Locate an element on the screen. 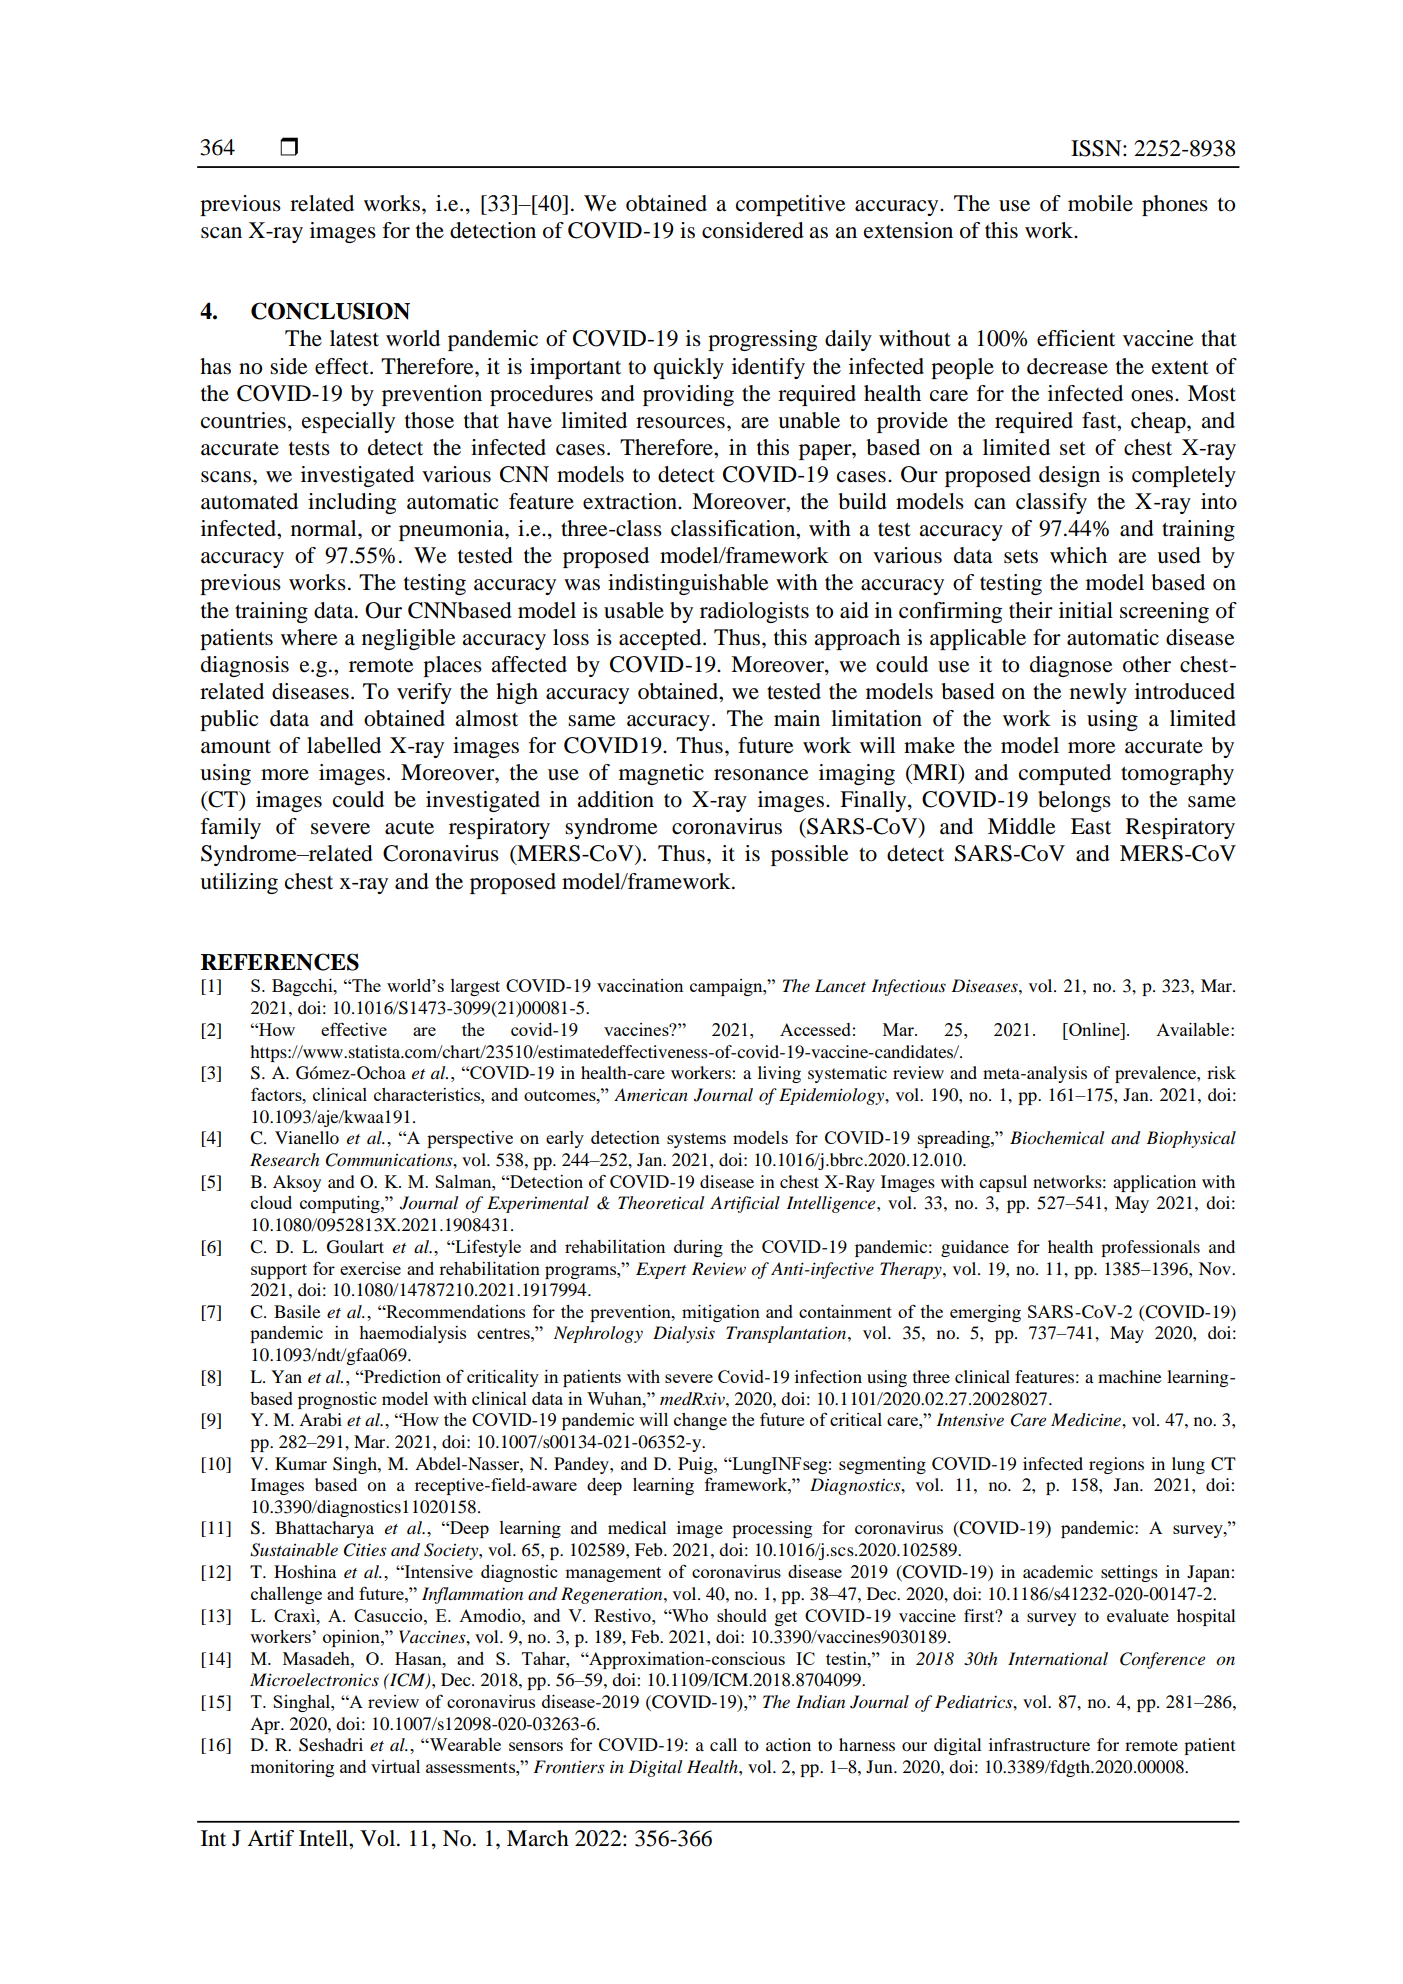 The image size is (1403, 1984). virtual is located at coordinates (395, 1766).
